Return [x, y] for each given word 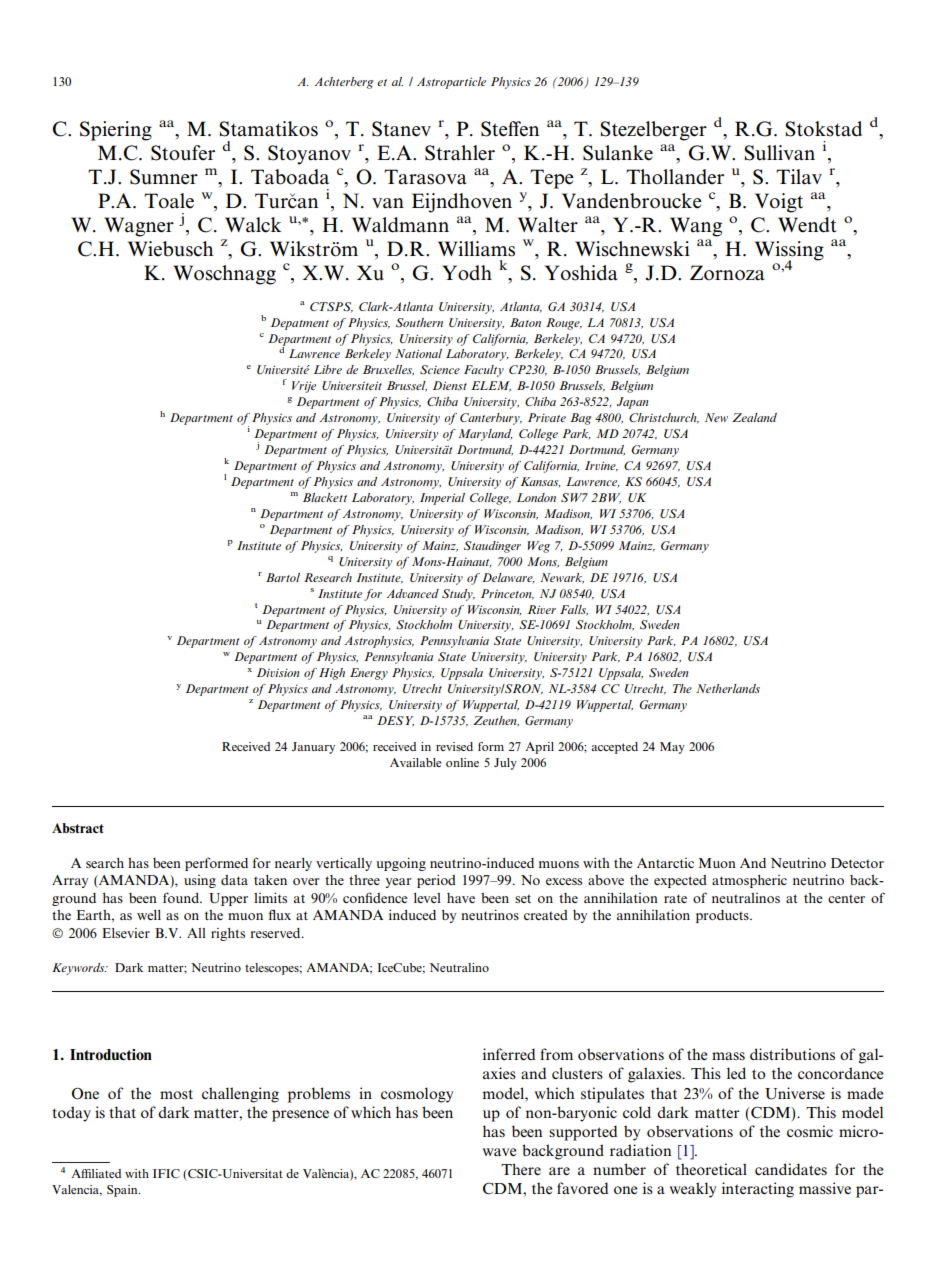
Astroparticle [451, 83]
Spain [123, 1191]
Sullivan [779, 153]
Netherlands [728, 688]
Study [458, 595]
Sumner [164, 177]
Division [278, 672]
